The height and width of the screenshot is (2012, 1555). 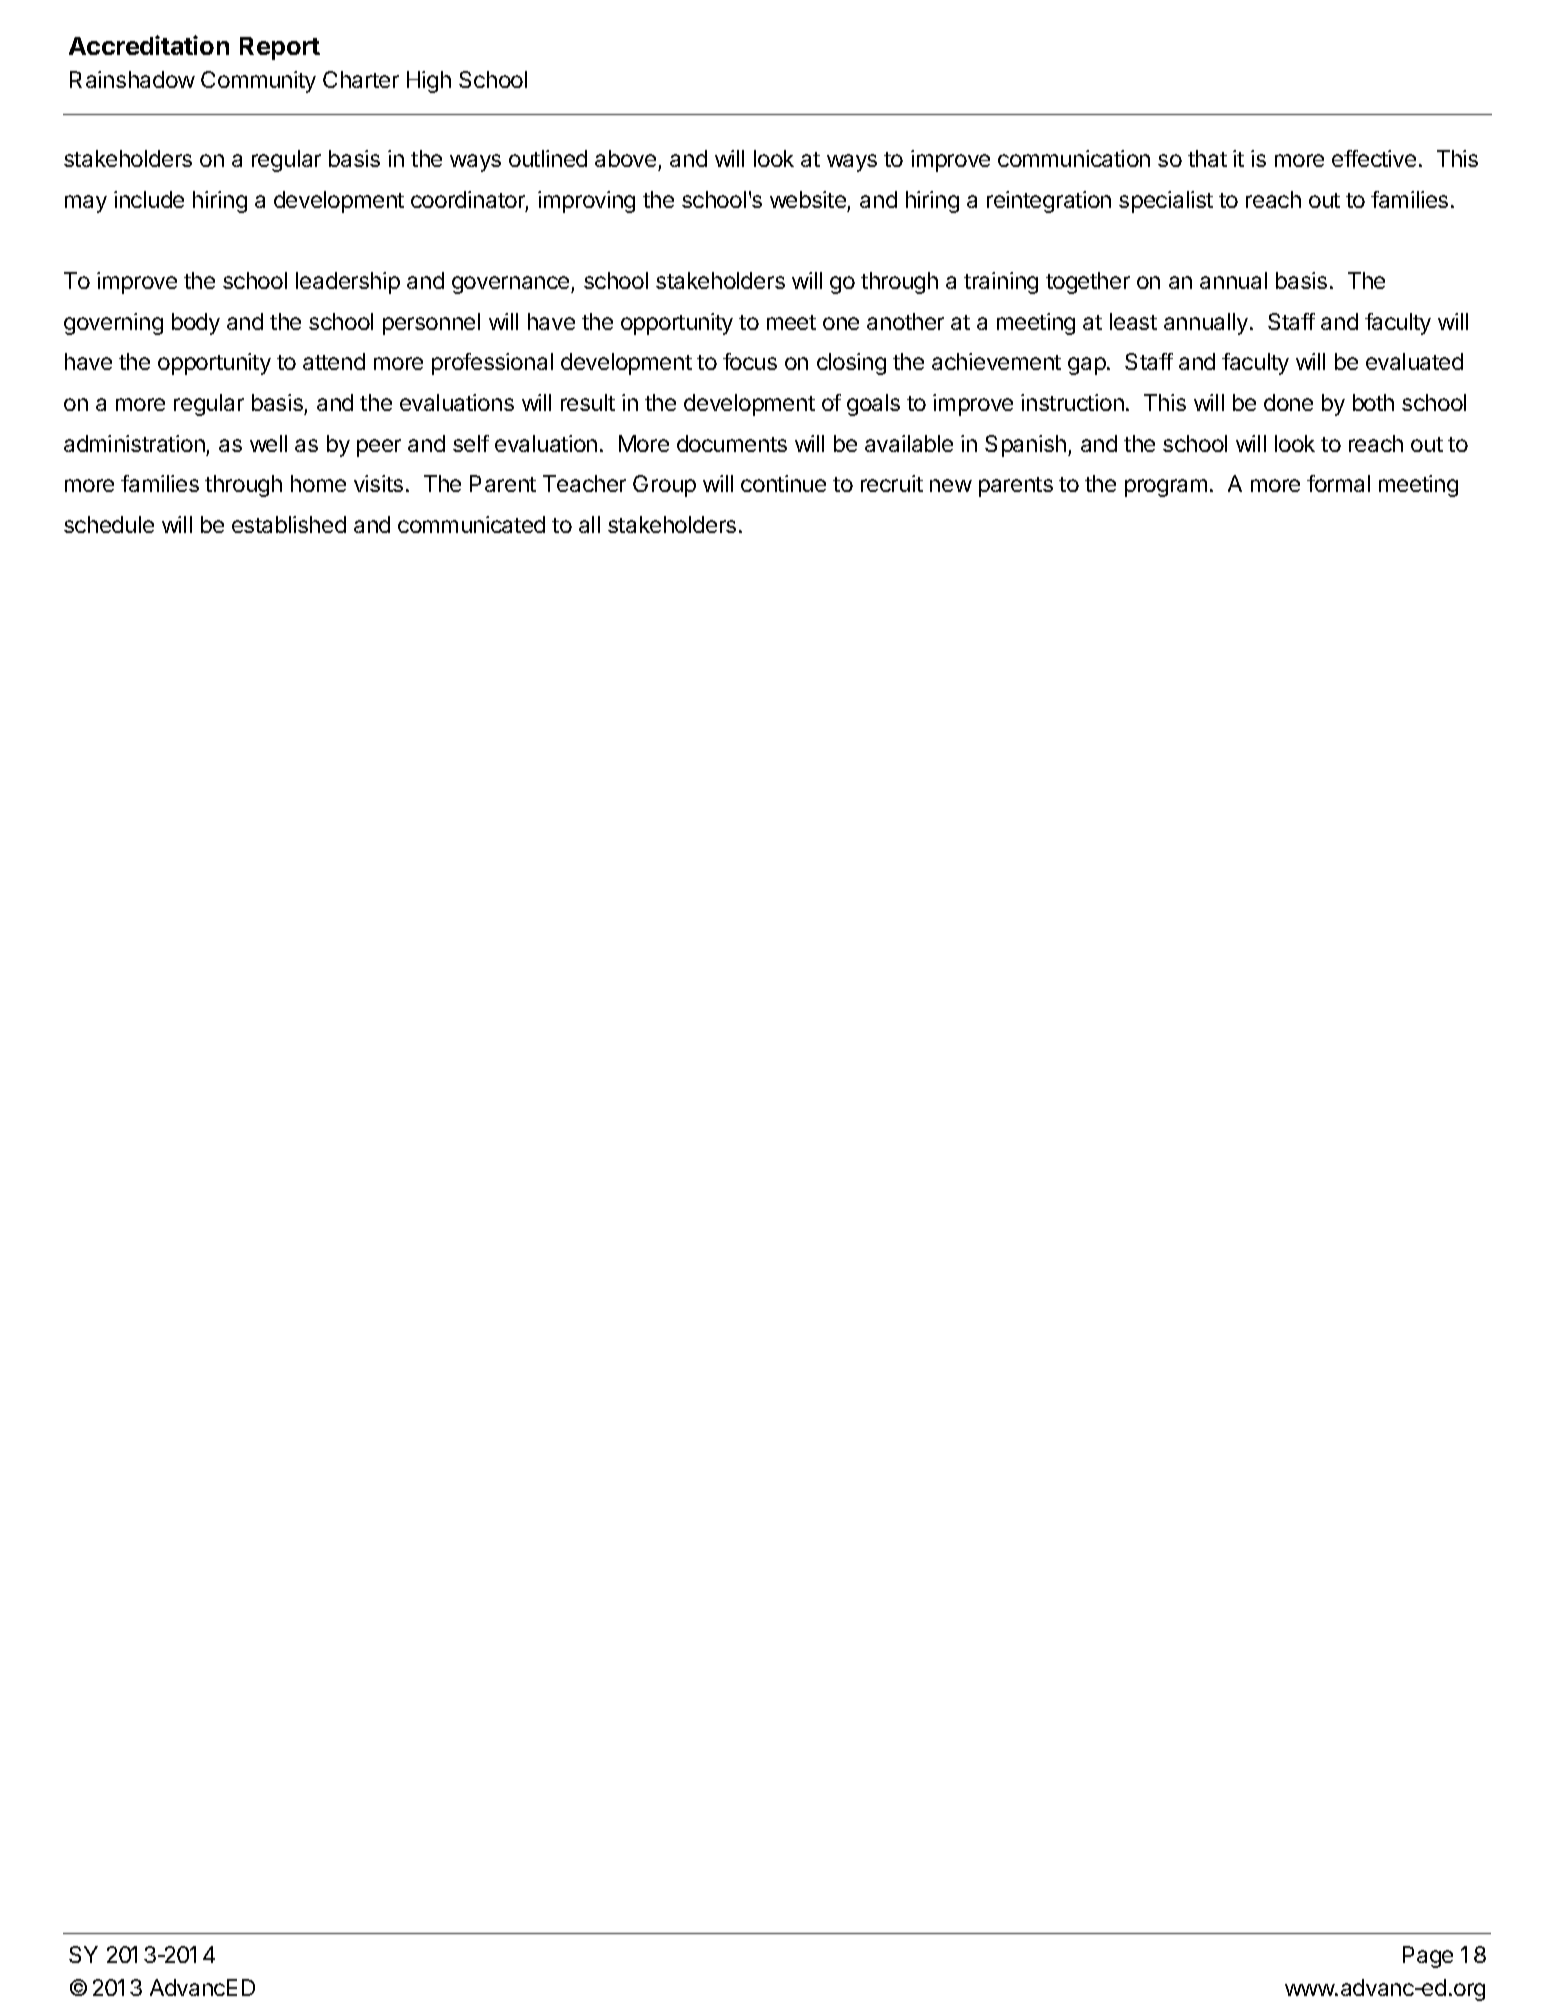 What do you see at coordinates (289, 524) in the screenshot?
I see `established` at bounding box center [289, 524].
